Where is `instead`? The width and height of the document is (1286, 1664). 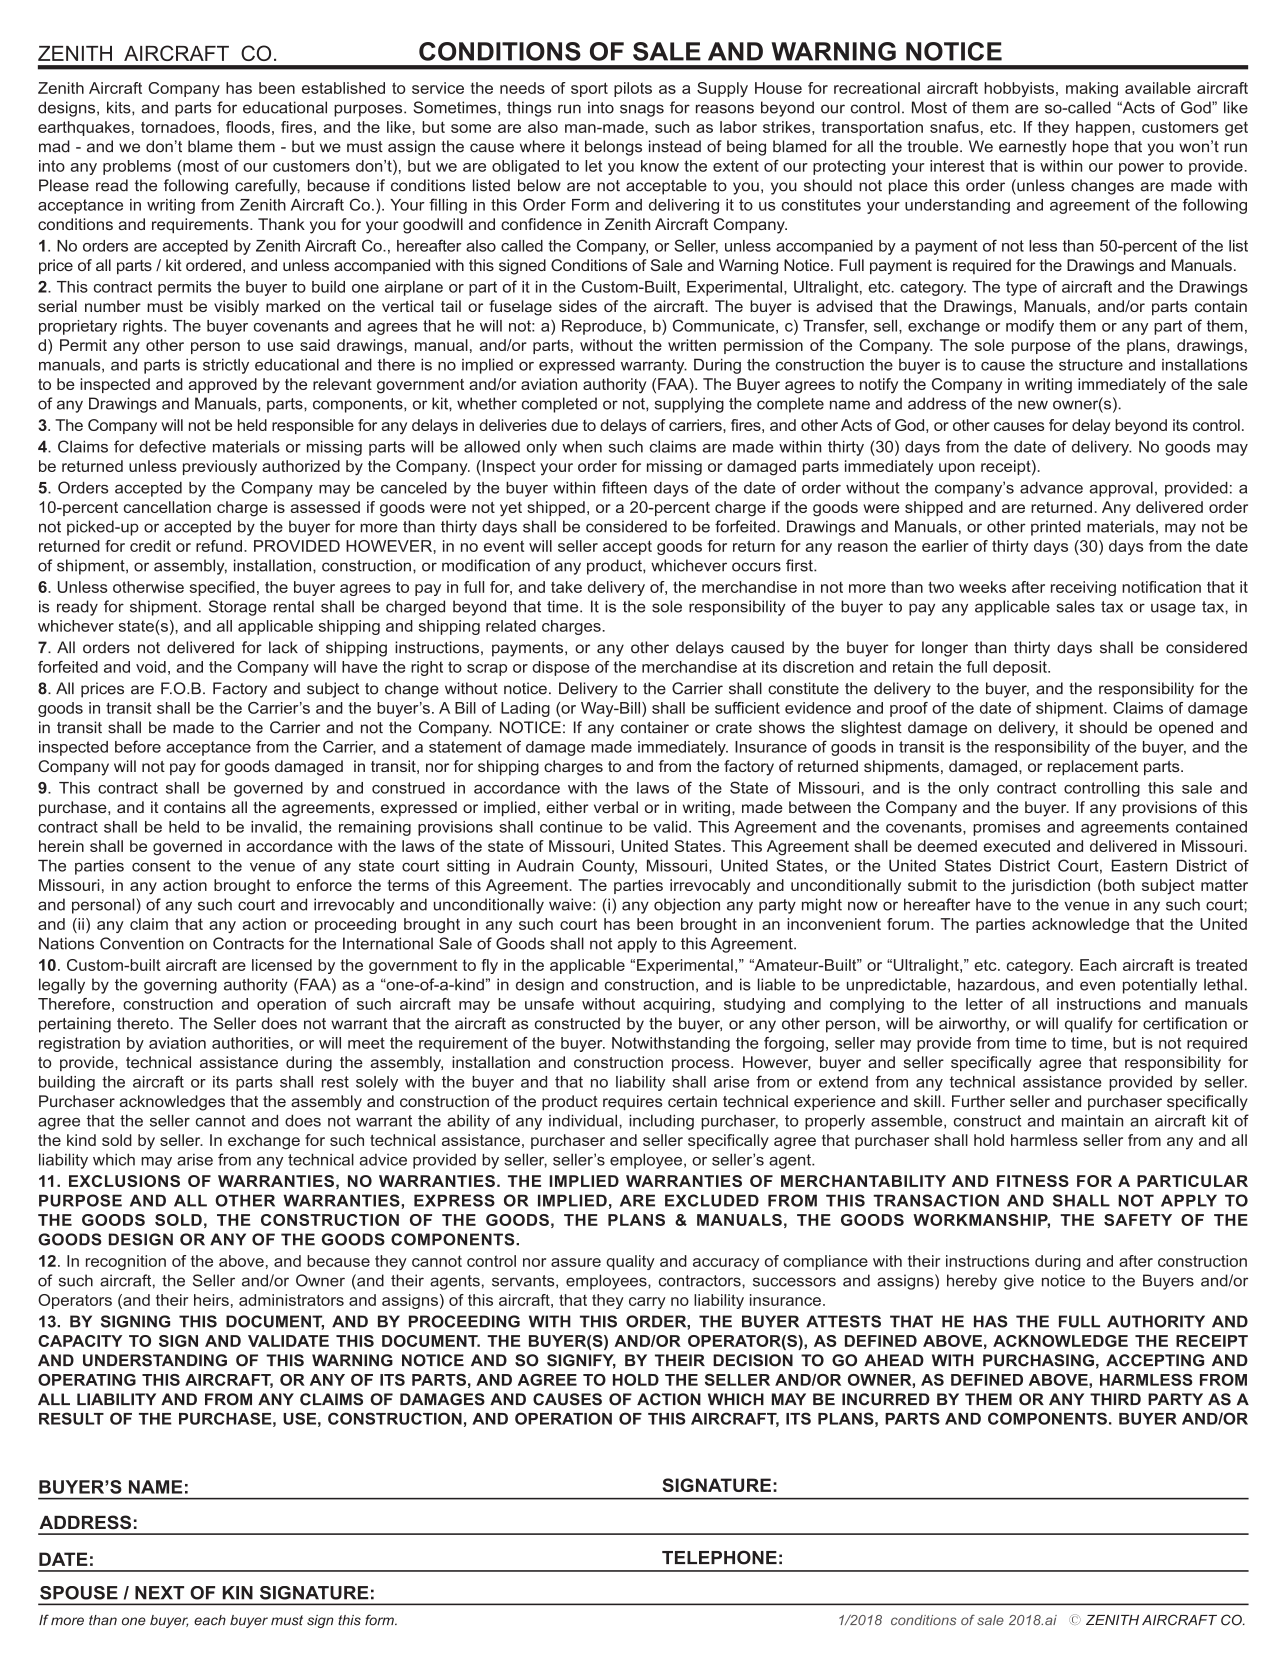
instead is located at coordinates (675, 146).
